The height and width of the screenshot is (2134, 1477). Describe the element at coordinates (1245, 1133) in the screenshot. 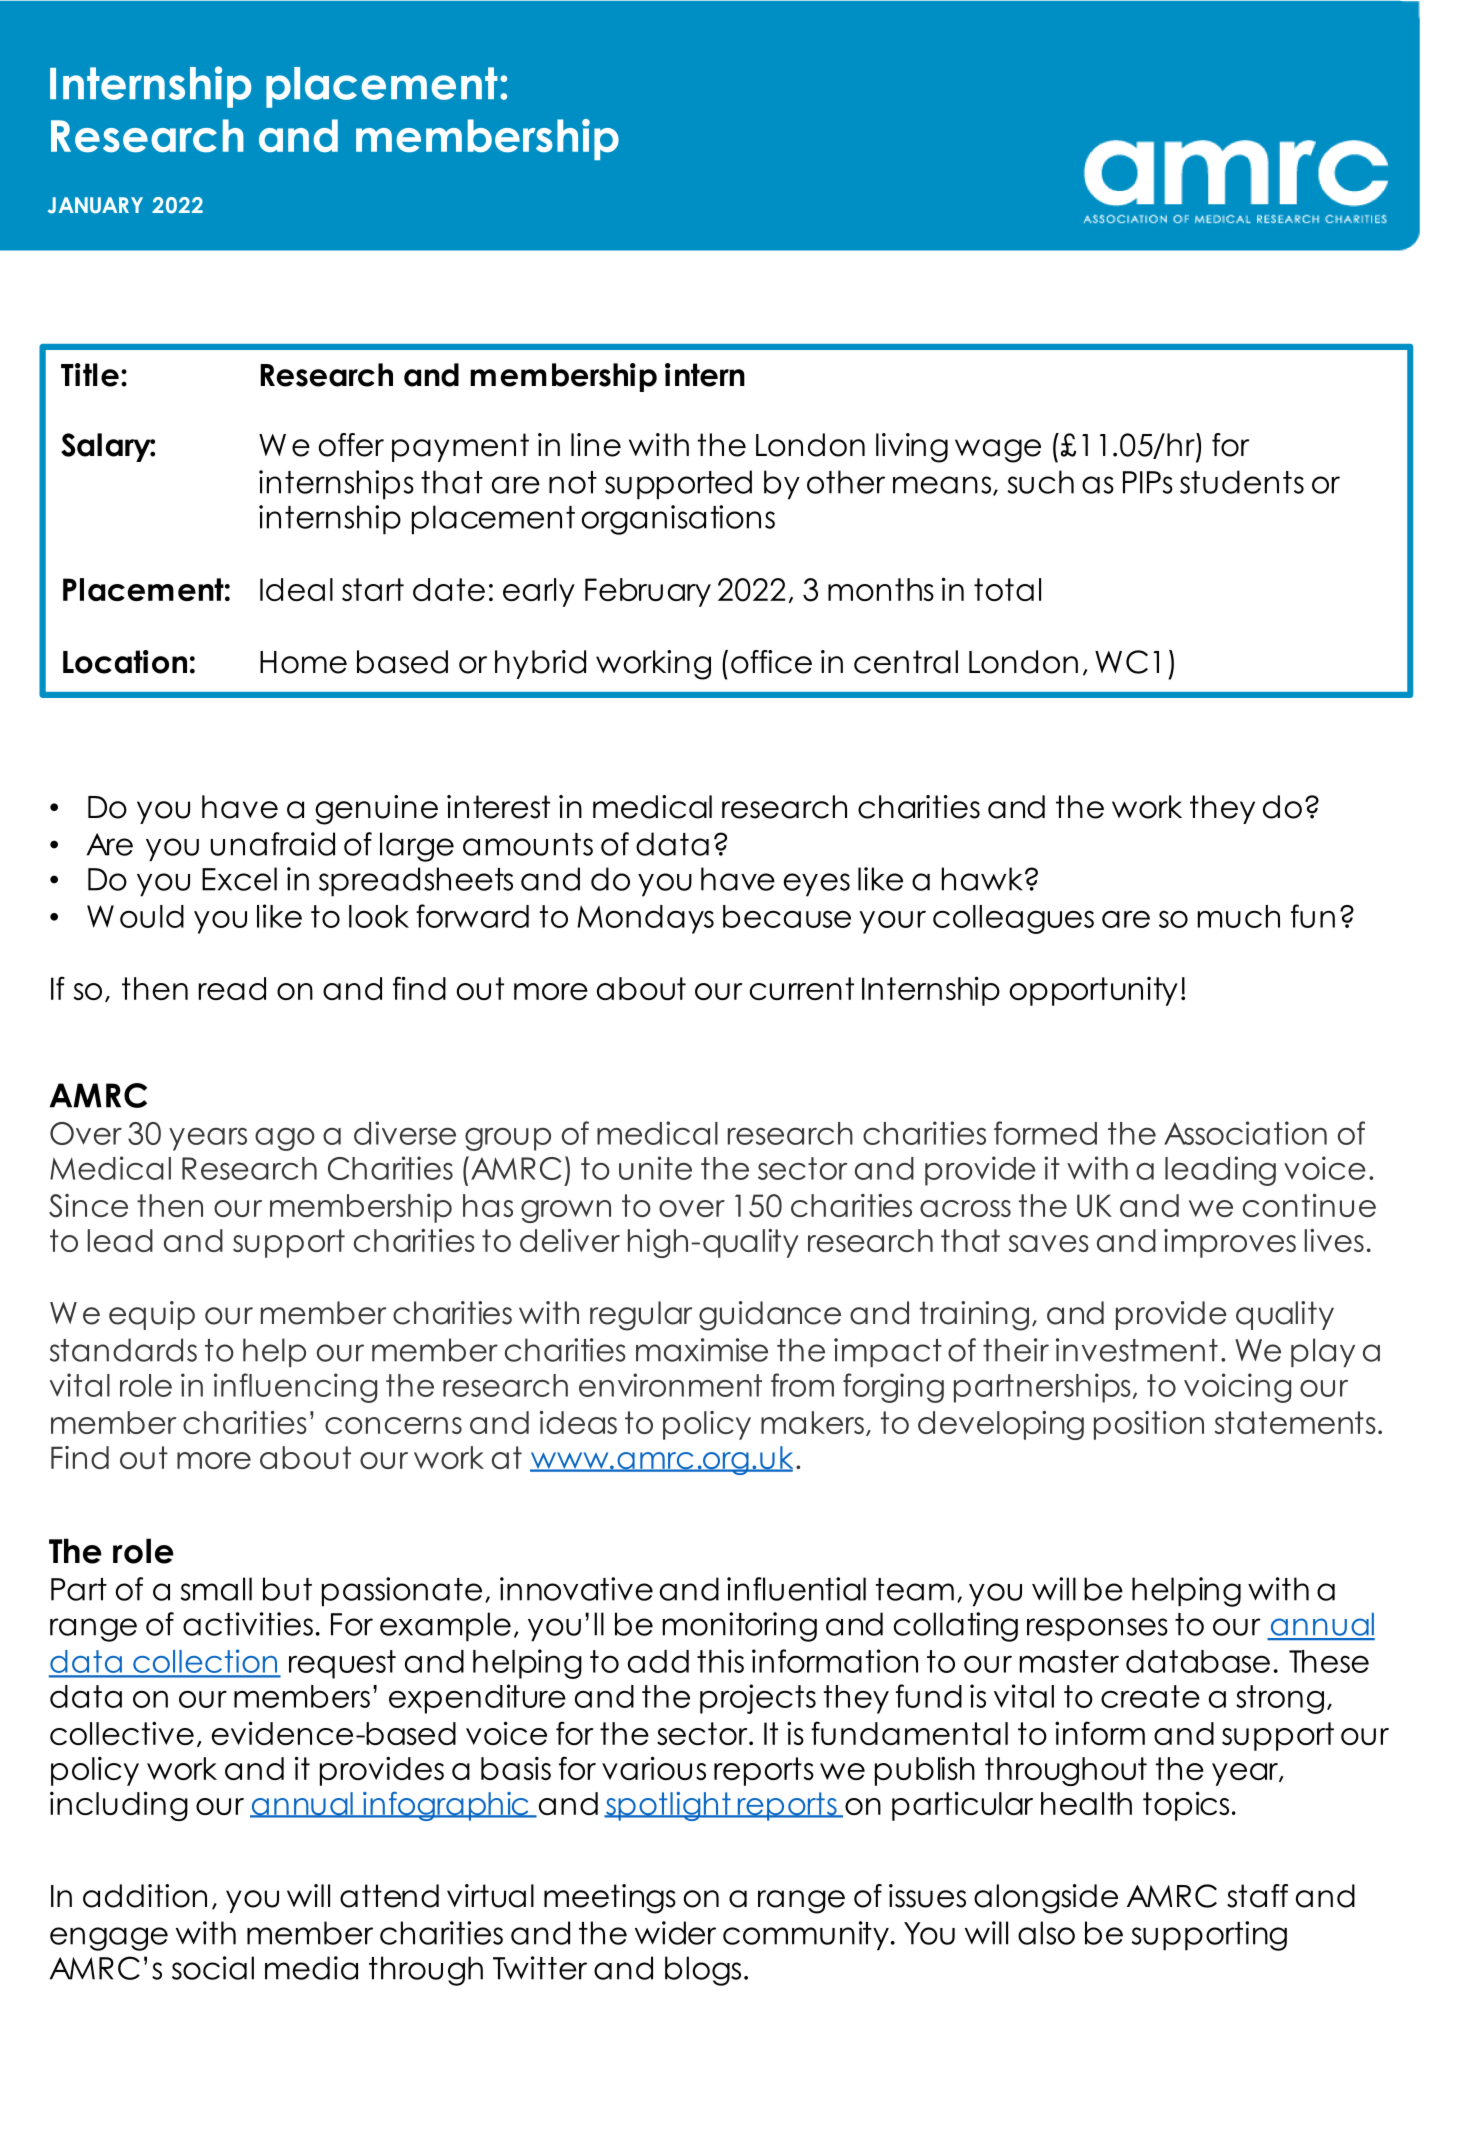

I see `Association` at that location.
